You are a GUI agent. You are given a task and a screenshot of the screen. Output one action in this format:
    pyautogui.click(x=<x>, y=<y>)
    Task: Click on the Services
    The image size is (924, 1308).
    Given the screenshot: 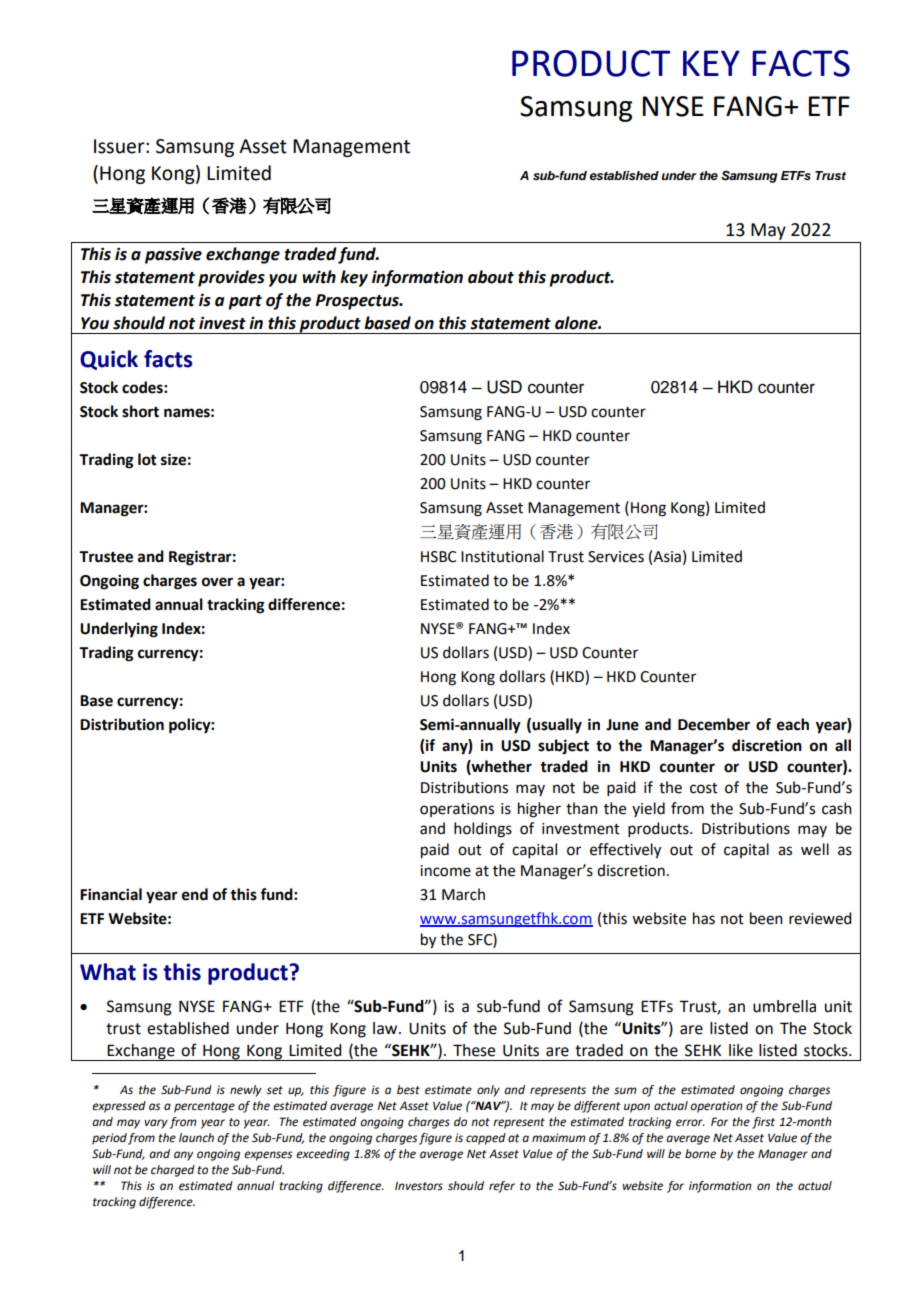 What is the action you would take?
    pyautogui.click(x=616, y=557)
